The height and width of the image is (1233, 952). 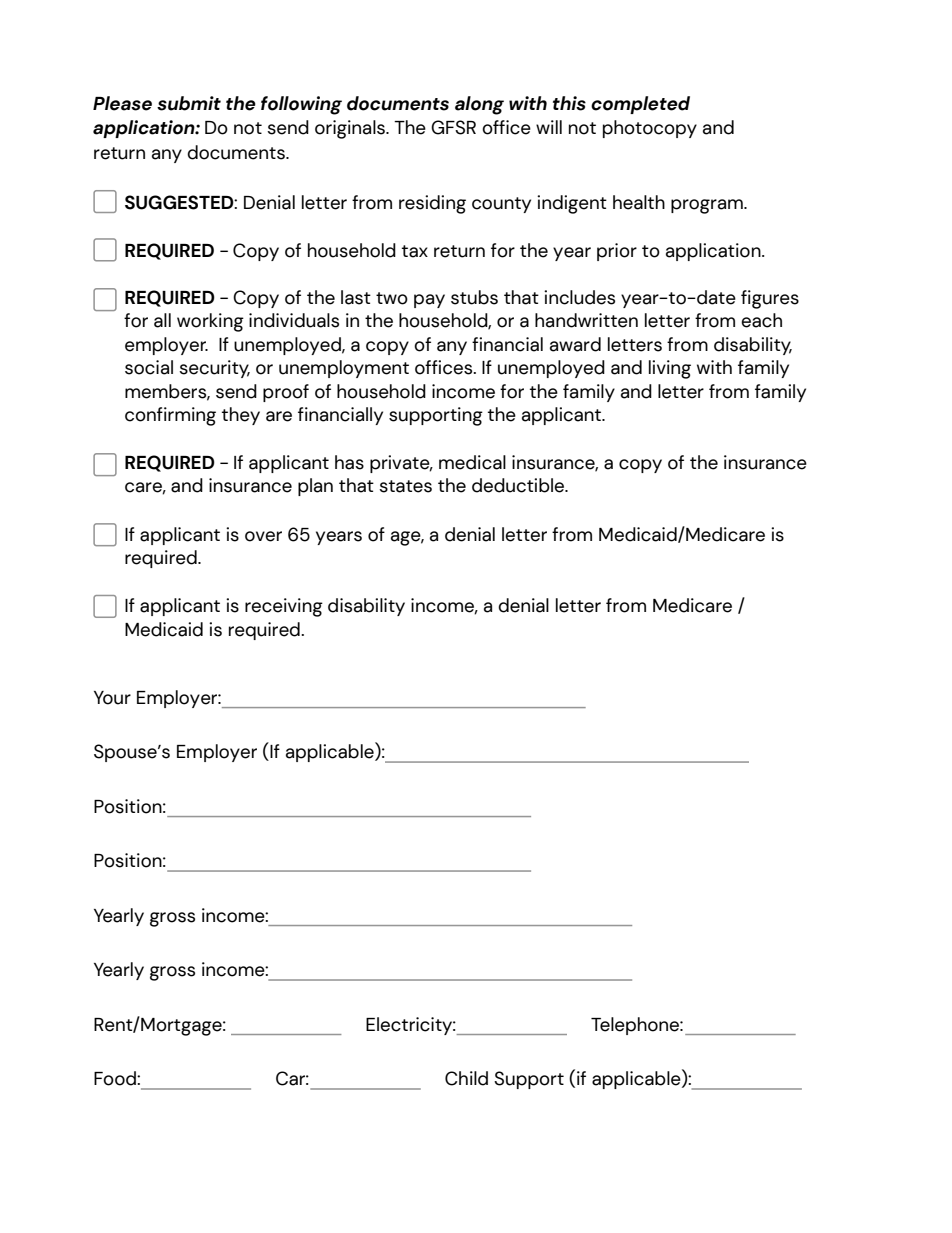 I want to click on along, so click(x=479, y=105).
